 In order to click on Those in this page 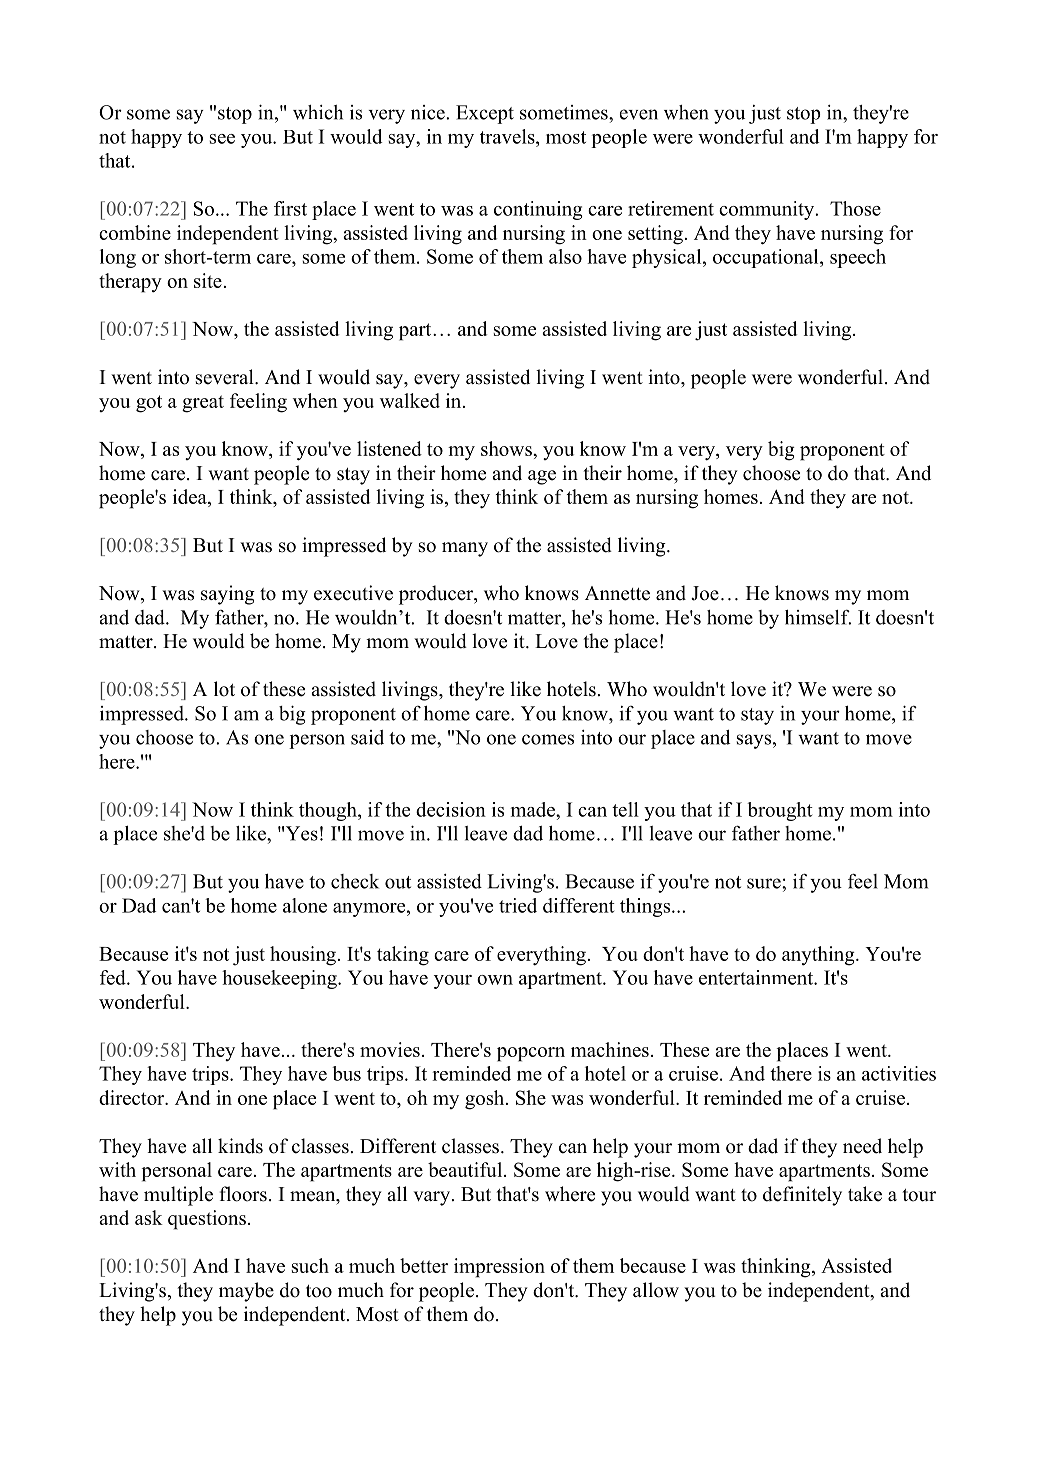, I will do `click(855, 208)`.
